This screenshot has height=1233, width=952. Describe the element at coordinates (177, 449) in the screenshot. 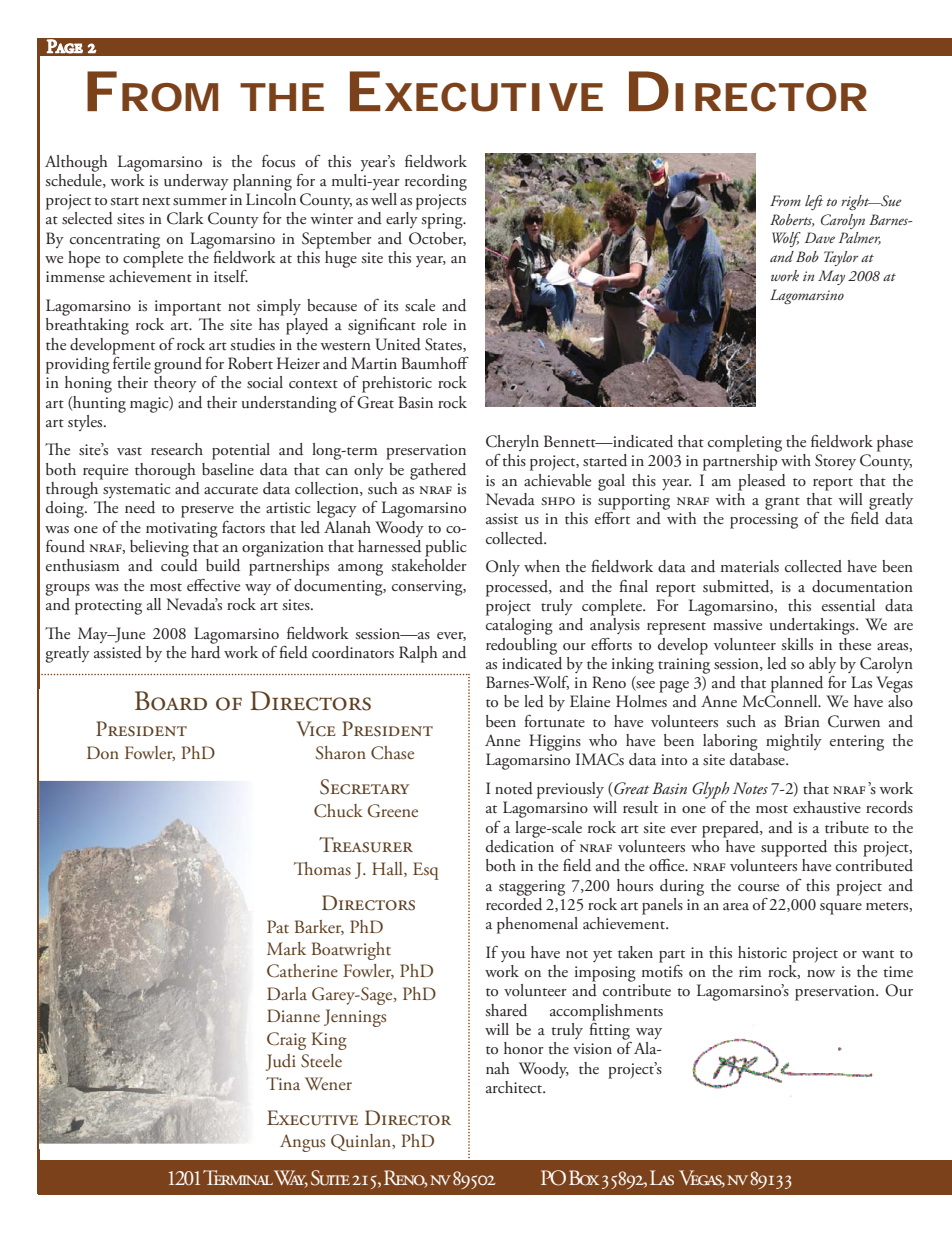

I see `research` at that location.
